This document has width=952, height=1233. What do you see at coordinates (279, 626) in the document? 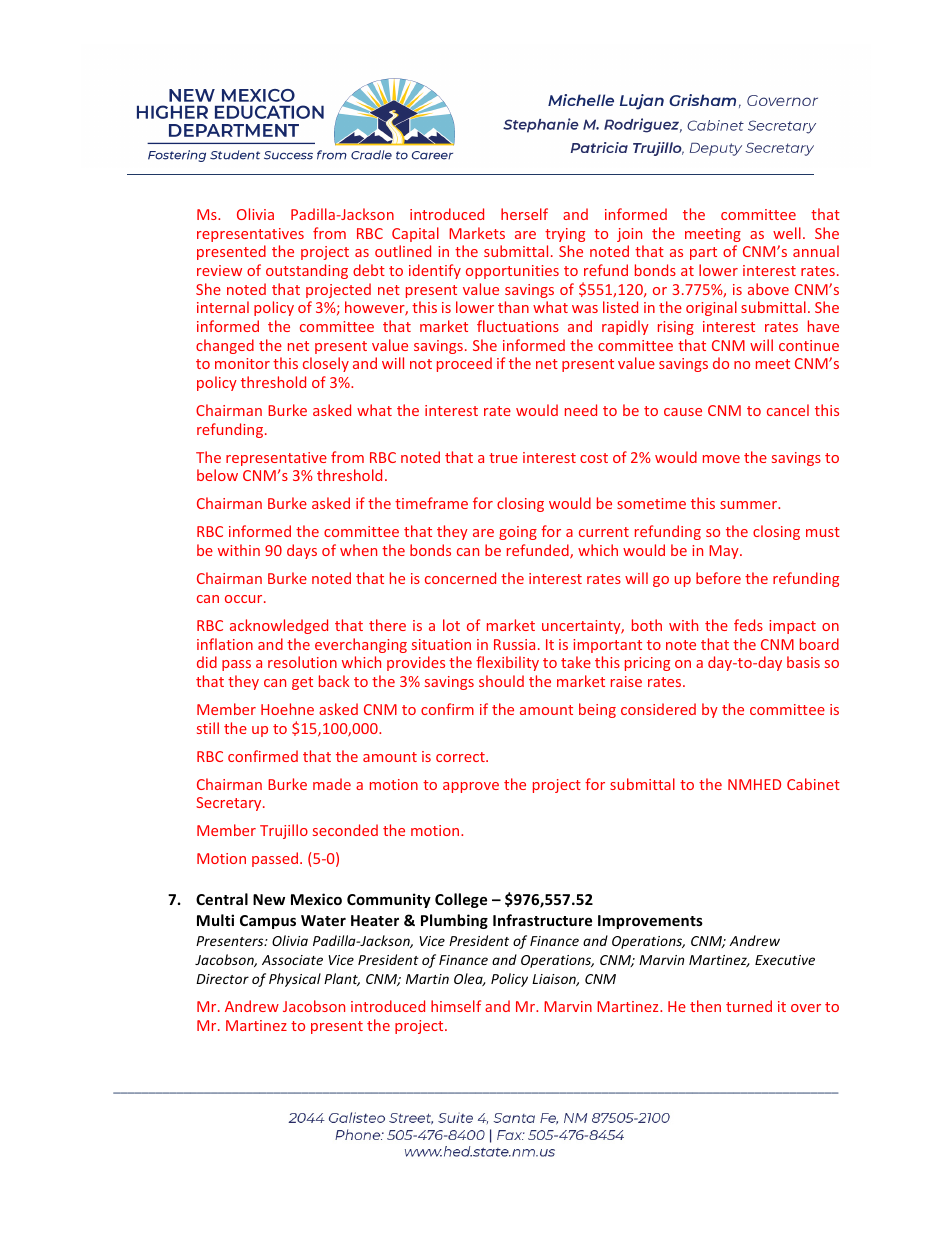
I see `acknowledged` at bounding box center [279, 626].
